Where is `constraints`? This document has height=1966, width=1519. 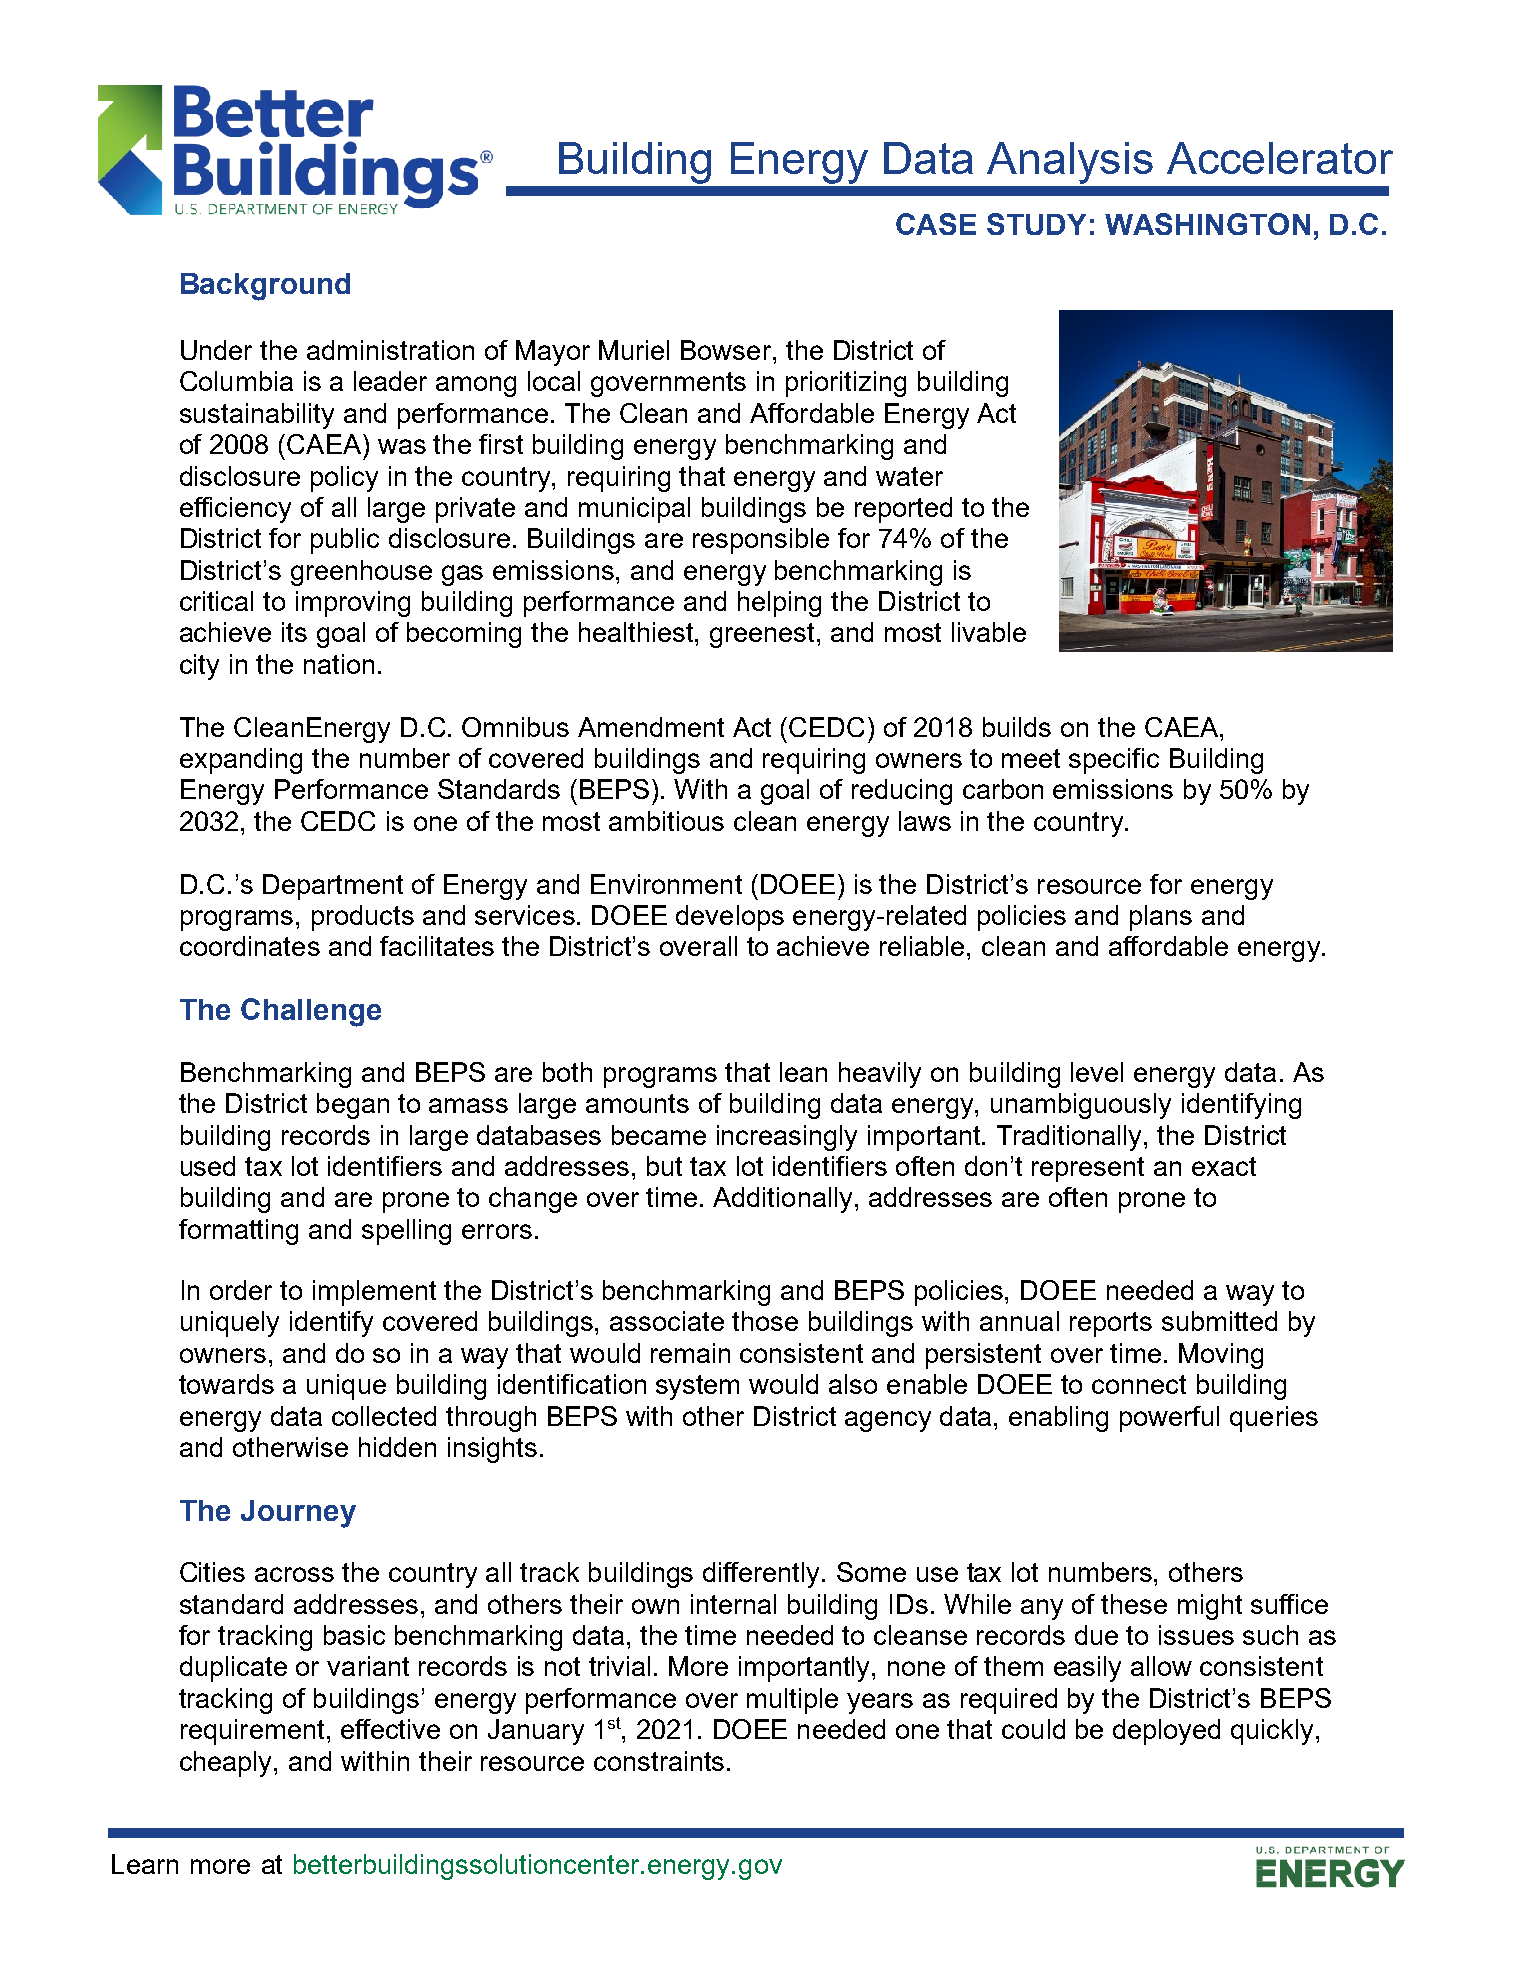
constraints is located at coordinates (659, 1761).
